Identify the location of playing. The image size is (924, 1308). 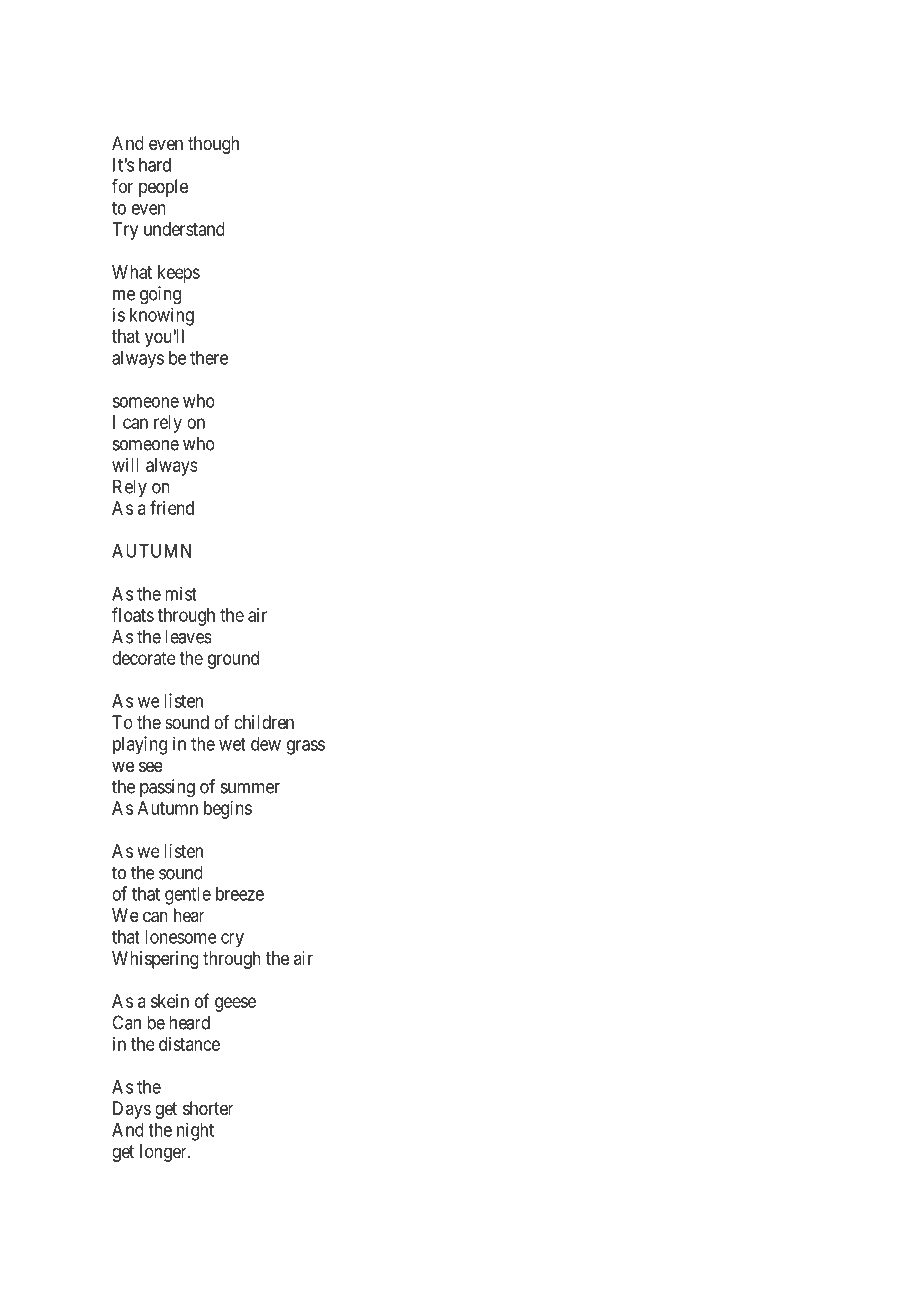
(140, 745).
